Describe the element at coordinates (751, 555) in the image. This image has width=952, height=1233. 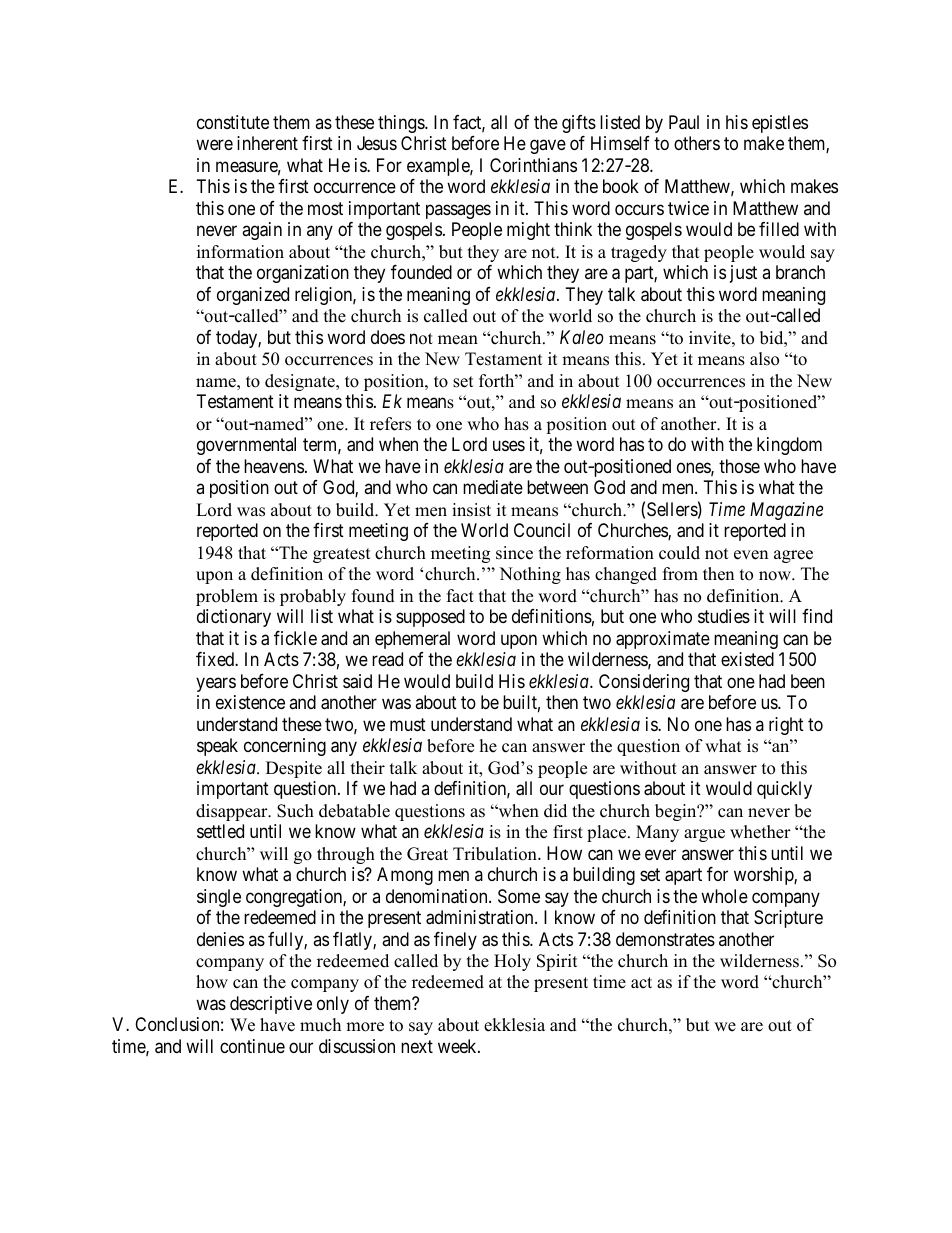
I see `even` at that location.
